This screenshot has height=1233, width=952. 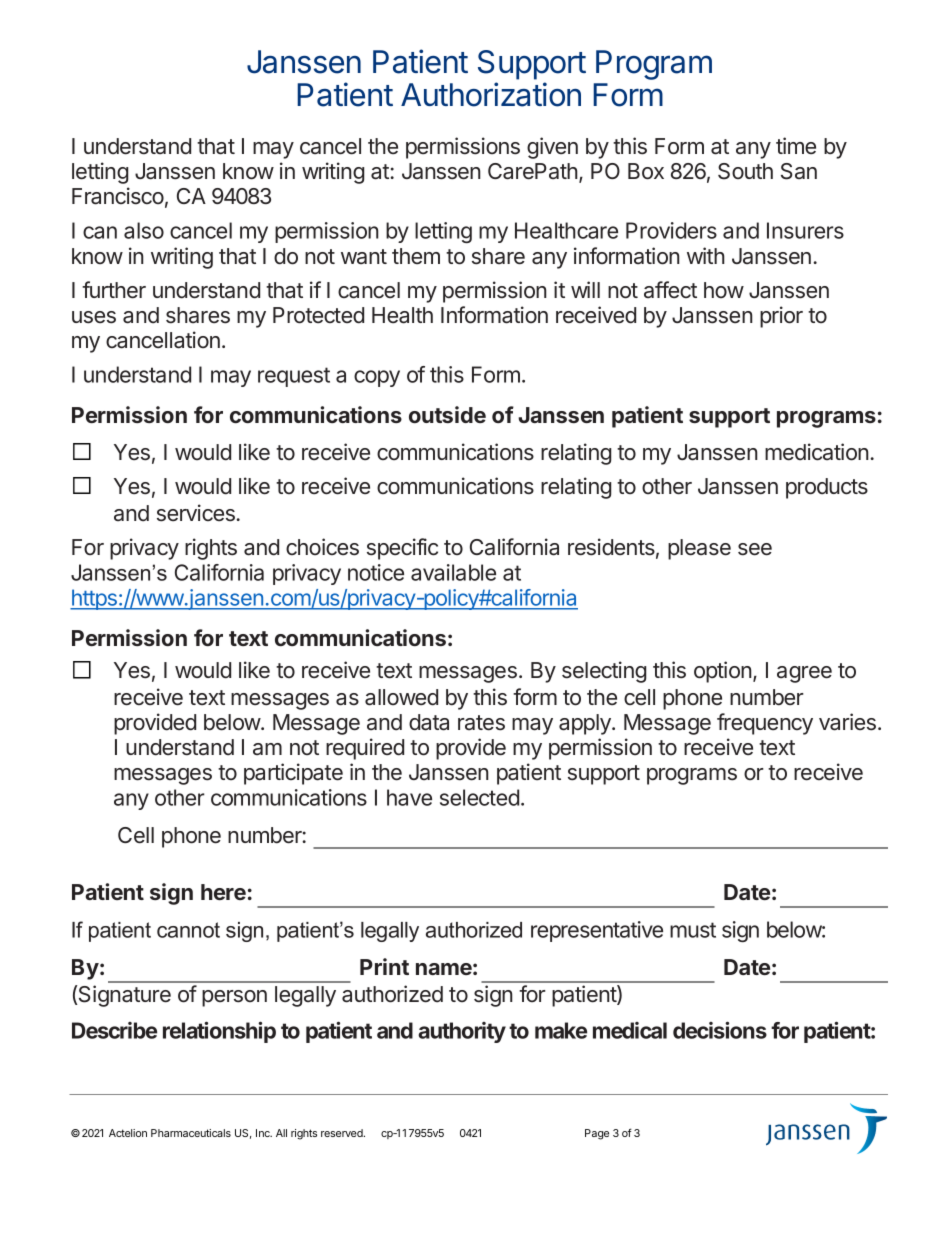 I want to click on Authorization, so click(x=491, y=94).
